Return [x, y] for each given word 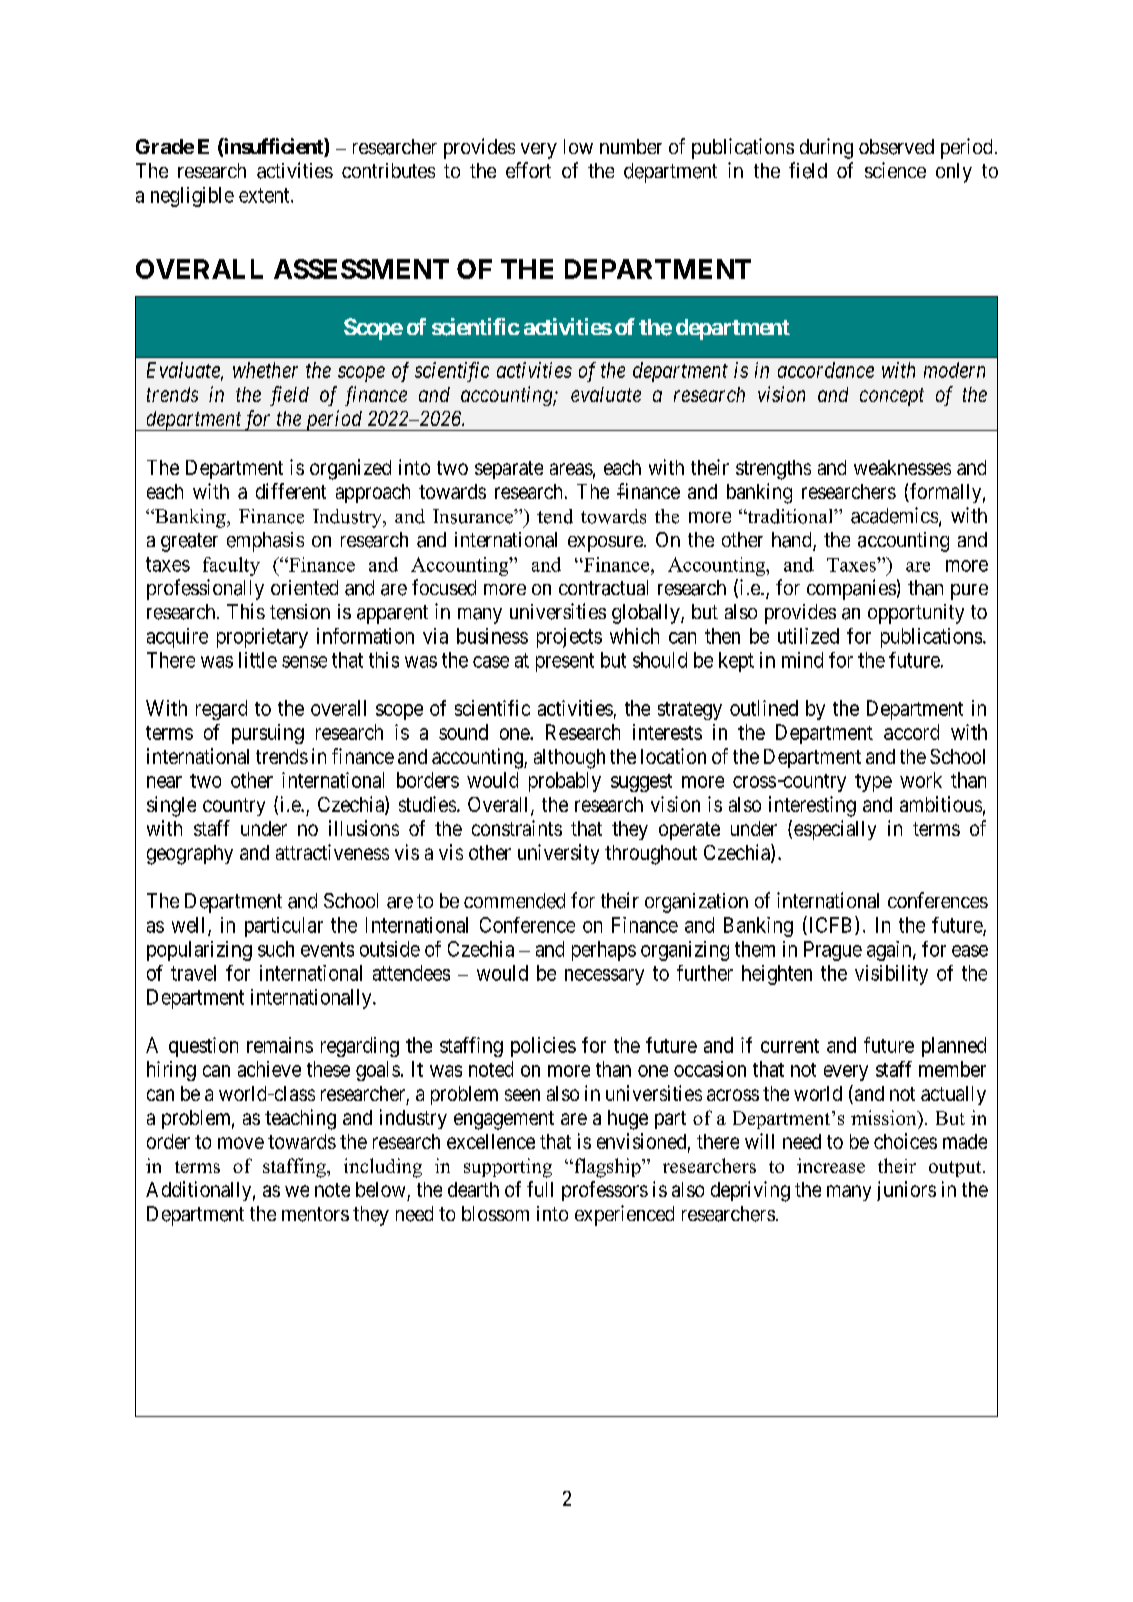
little [258, 660]
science [895, 170]
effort [528, 170]
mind [802, 660]
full [540, 1189]
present [565, 662]
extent [265, 195]
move [241, 1143]
